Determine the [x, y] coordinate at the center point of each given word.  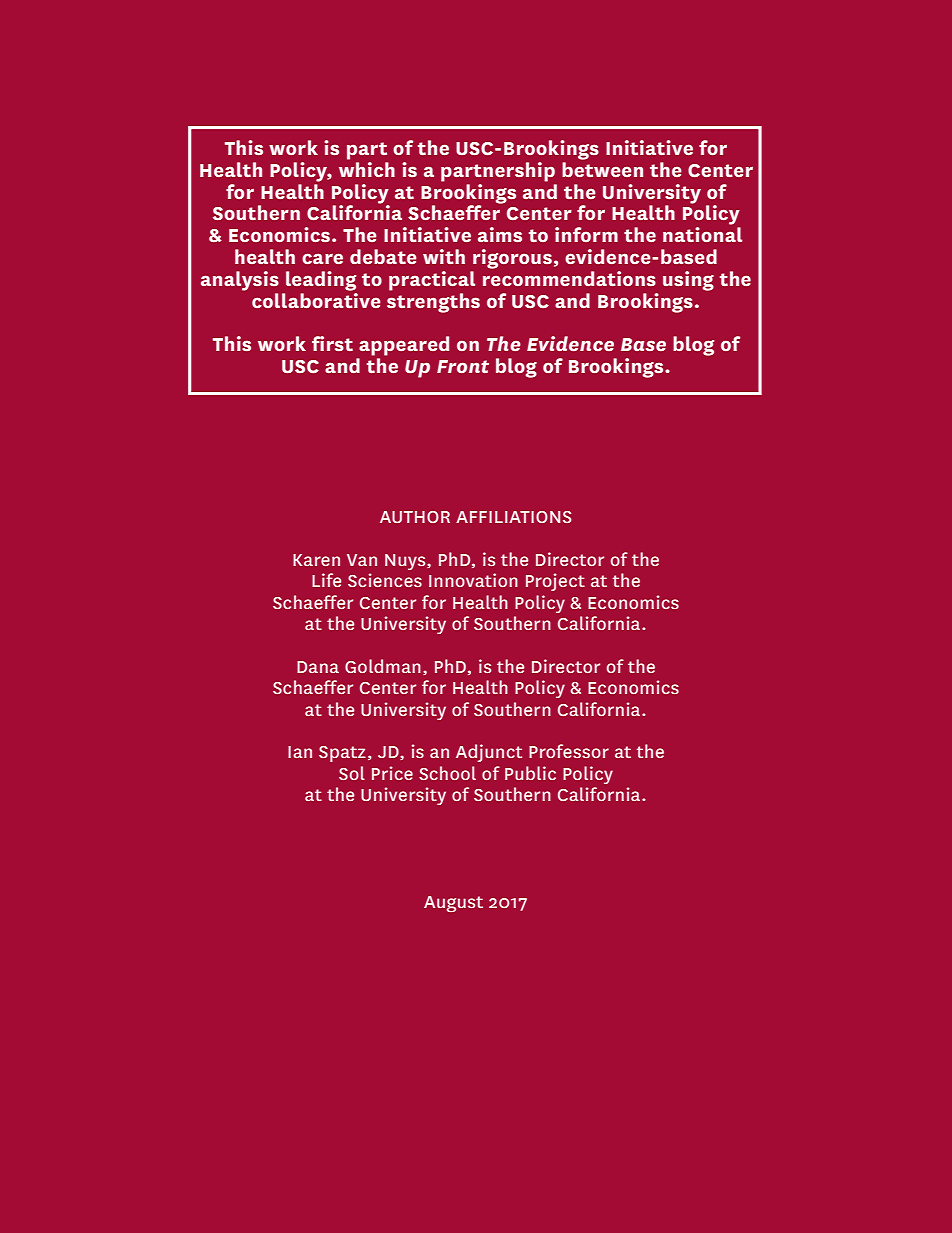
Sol [352, 773]
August [453, 904]
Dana [318, 667]
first [332, 343]
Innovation [473, 580]
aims [500, 235]
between [602, 169]
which [367, 168]
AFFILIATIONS [513, 517]
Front [463, 366]
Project [555, 582]
